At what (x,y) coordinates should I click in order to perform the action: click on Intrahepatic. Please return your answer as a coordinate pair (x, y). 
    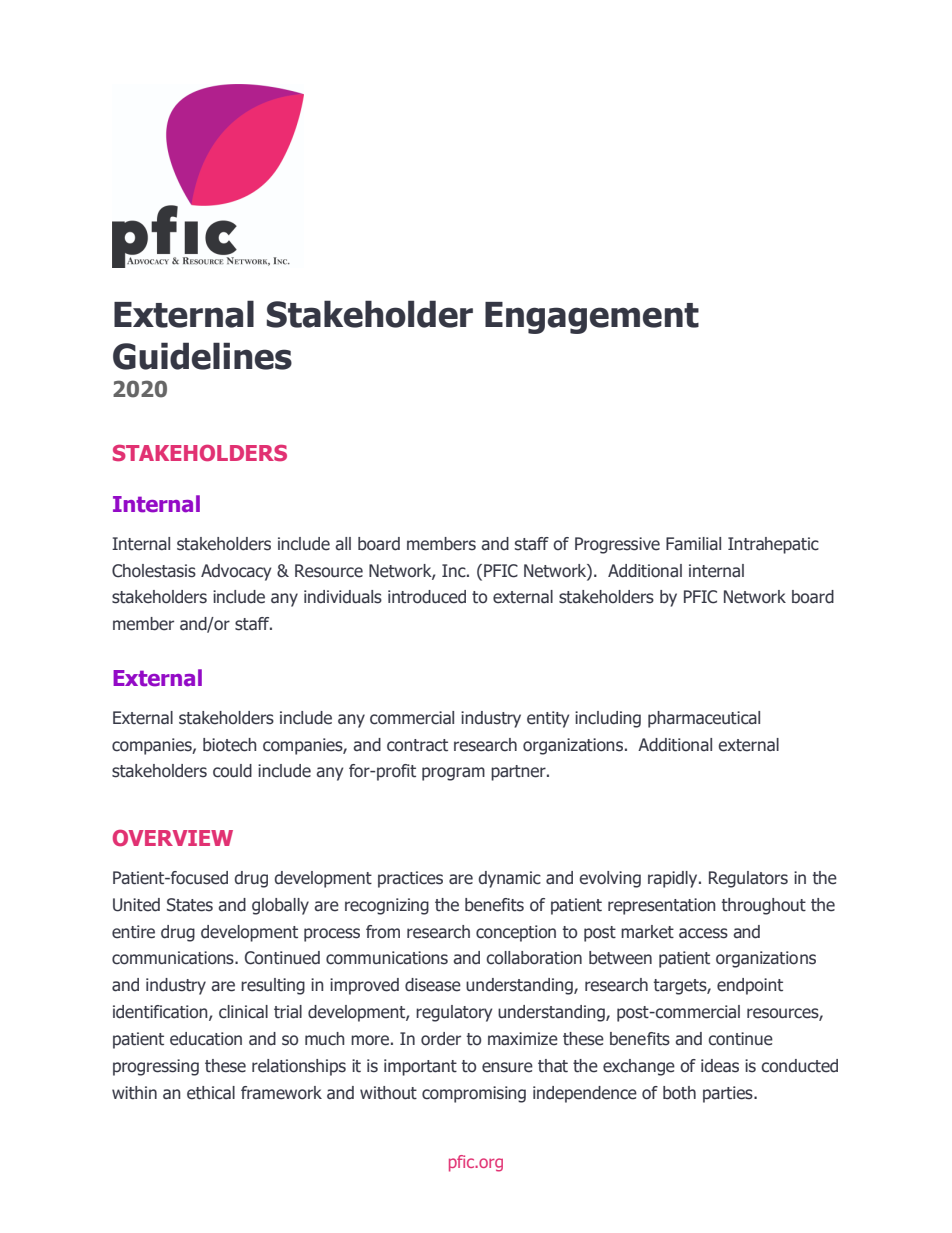
    Looking at the image, I should click on (773, 545).
